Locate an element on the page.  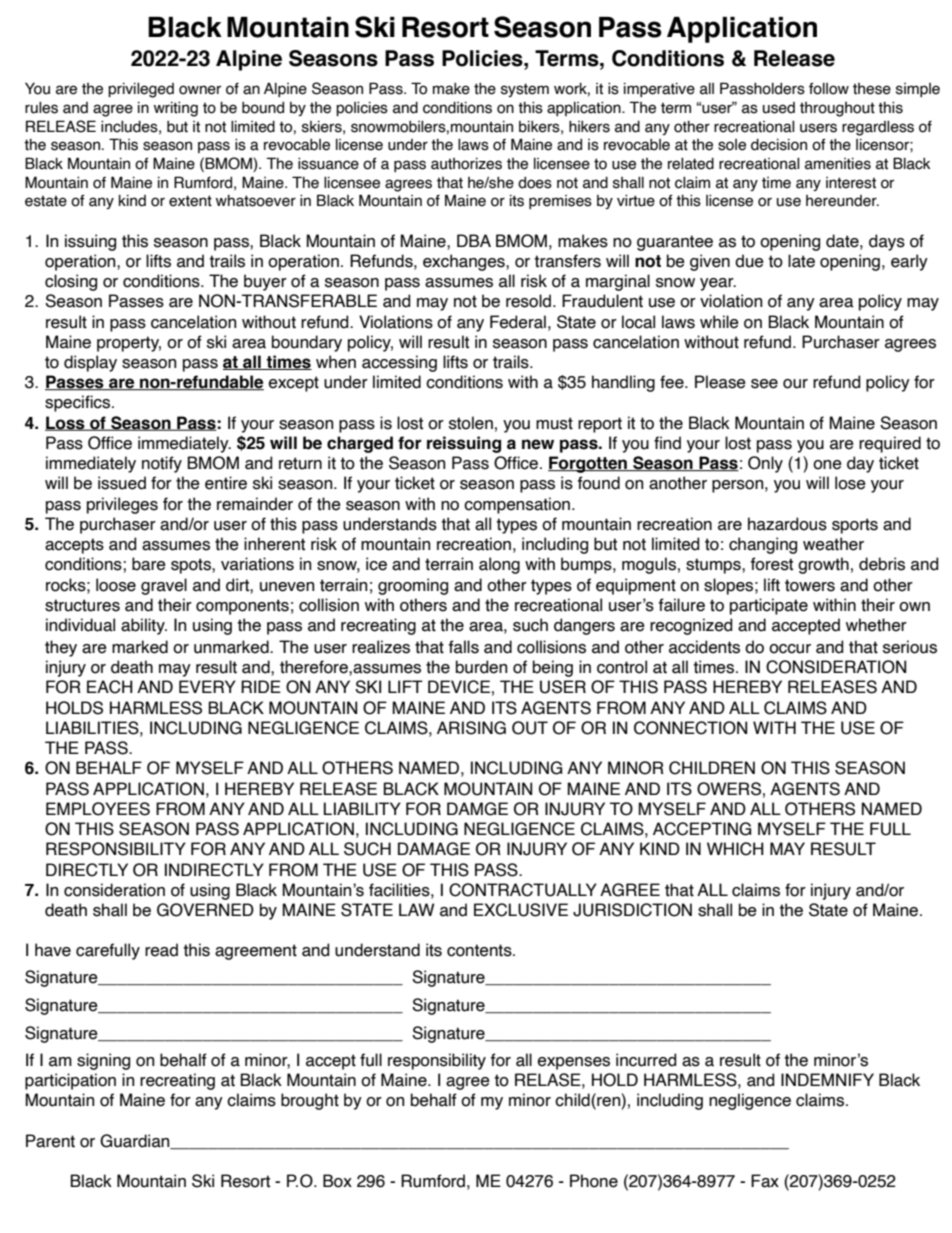
system is located at coordinates (525, 90).
